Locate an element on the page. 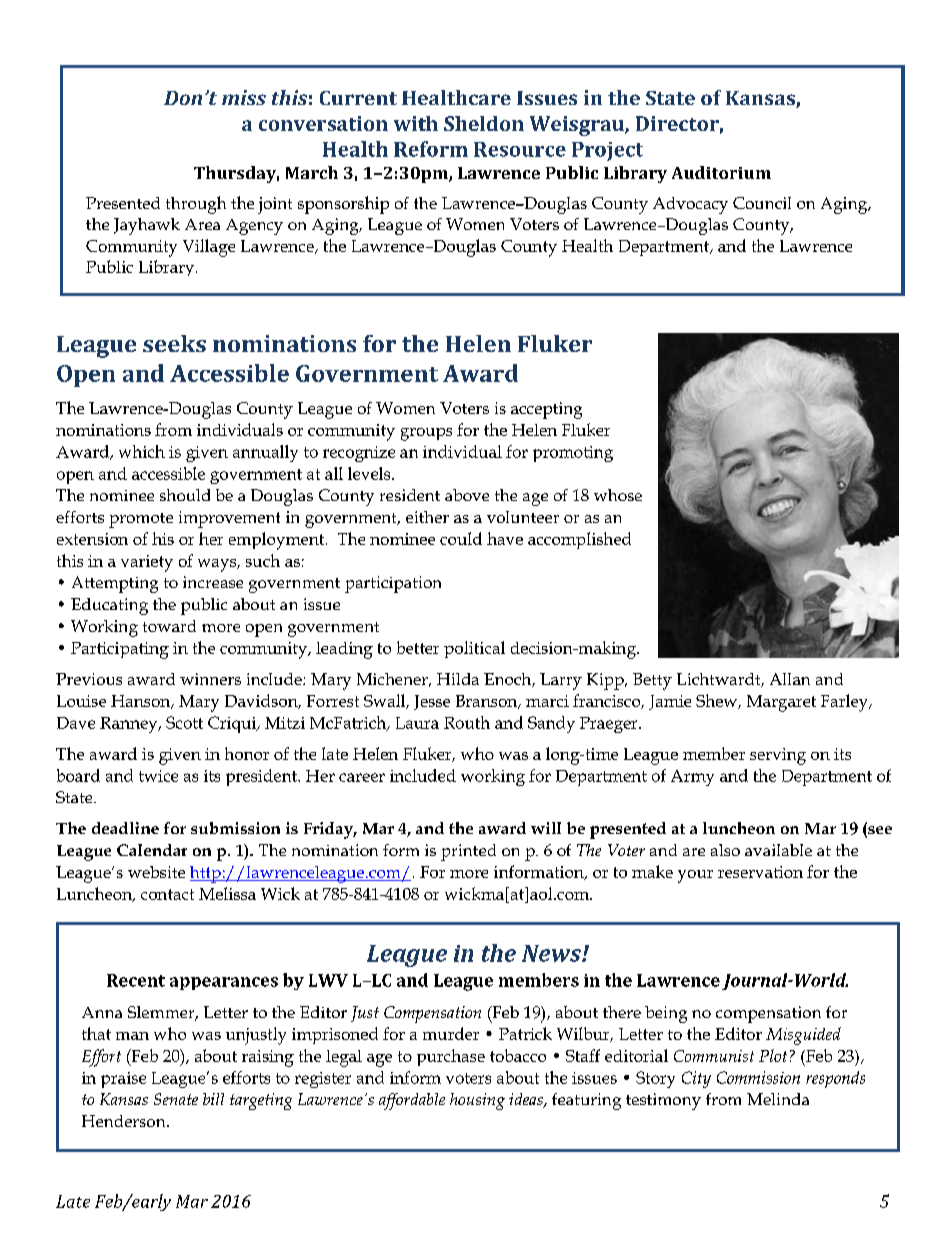 This document has width=952, height=1233. Senate is located at coordinates (176, 1099).
